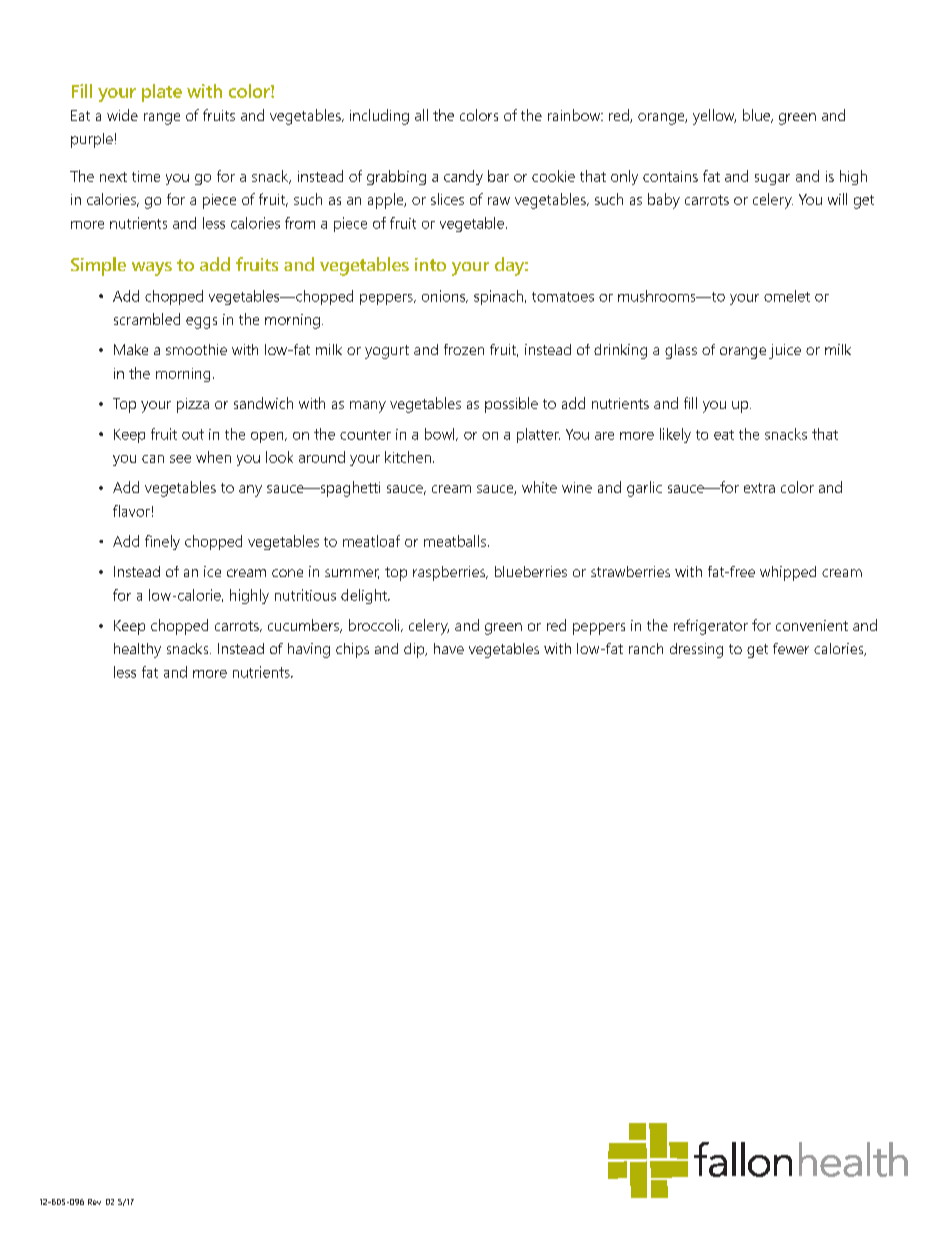  I want to click on bar, so click(498, 176).
